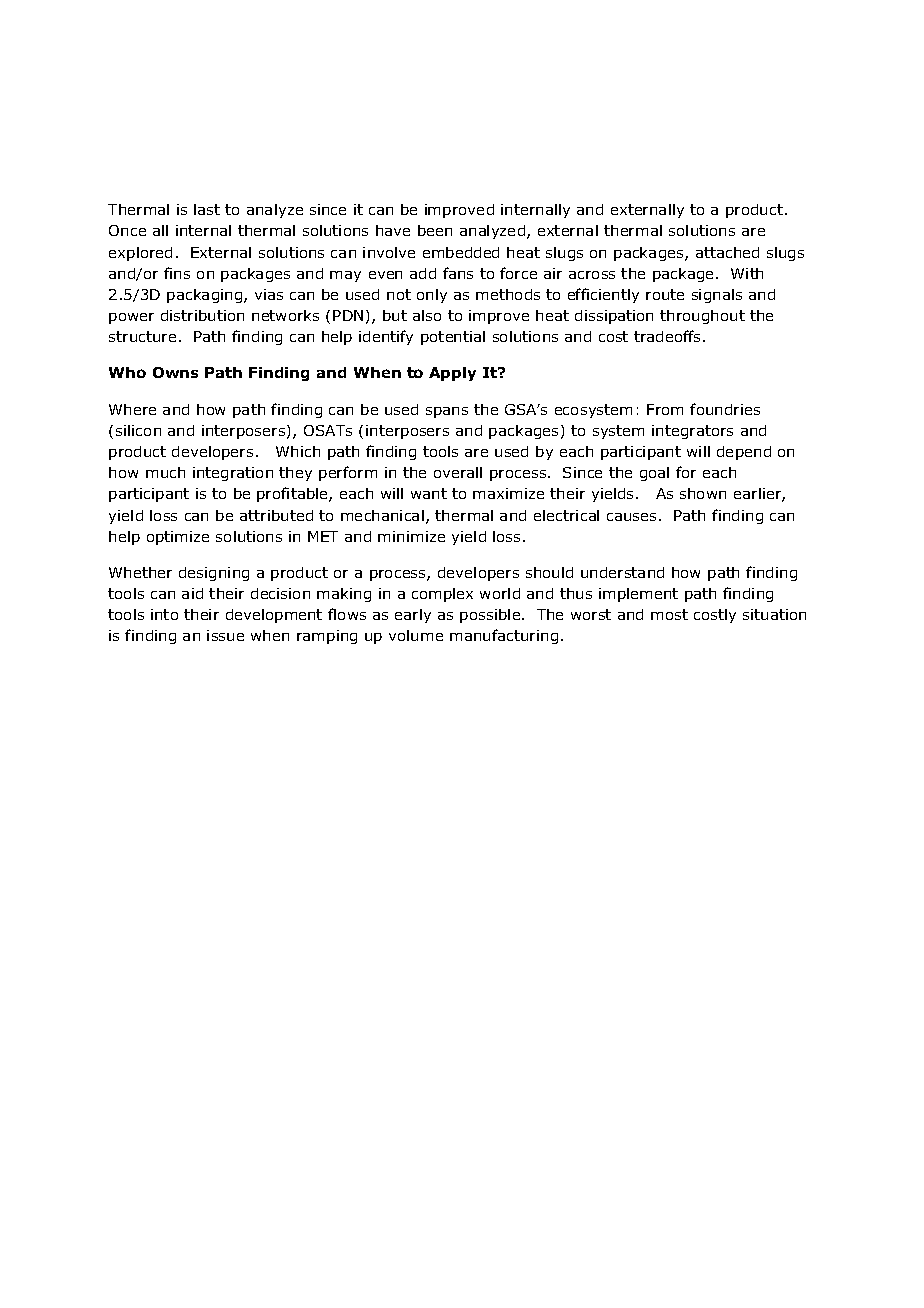 Image resolution: width=924 pixels, height=1308 pixels. I want to click on spans, so click(447, 412).
